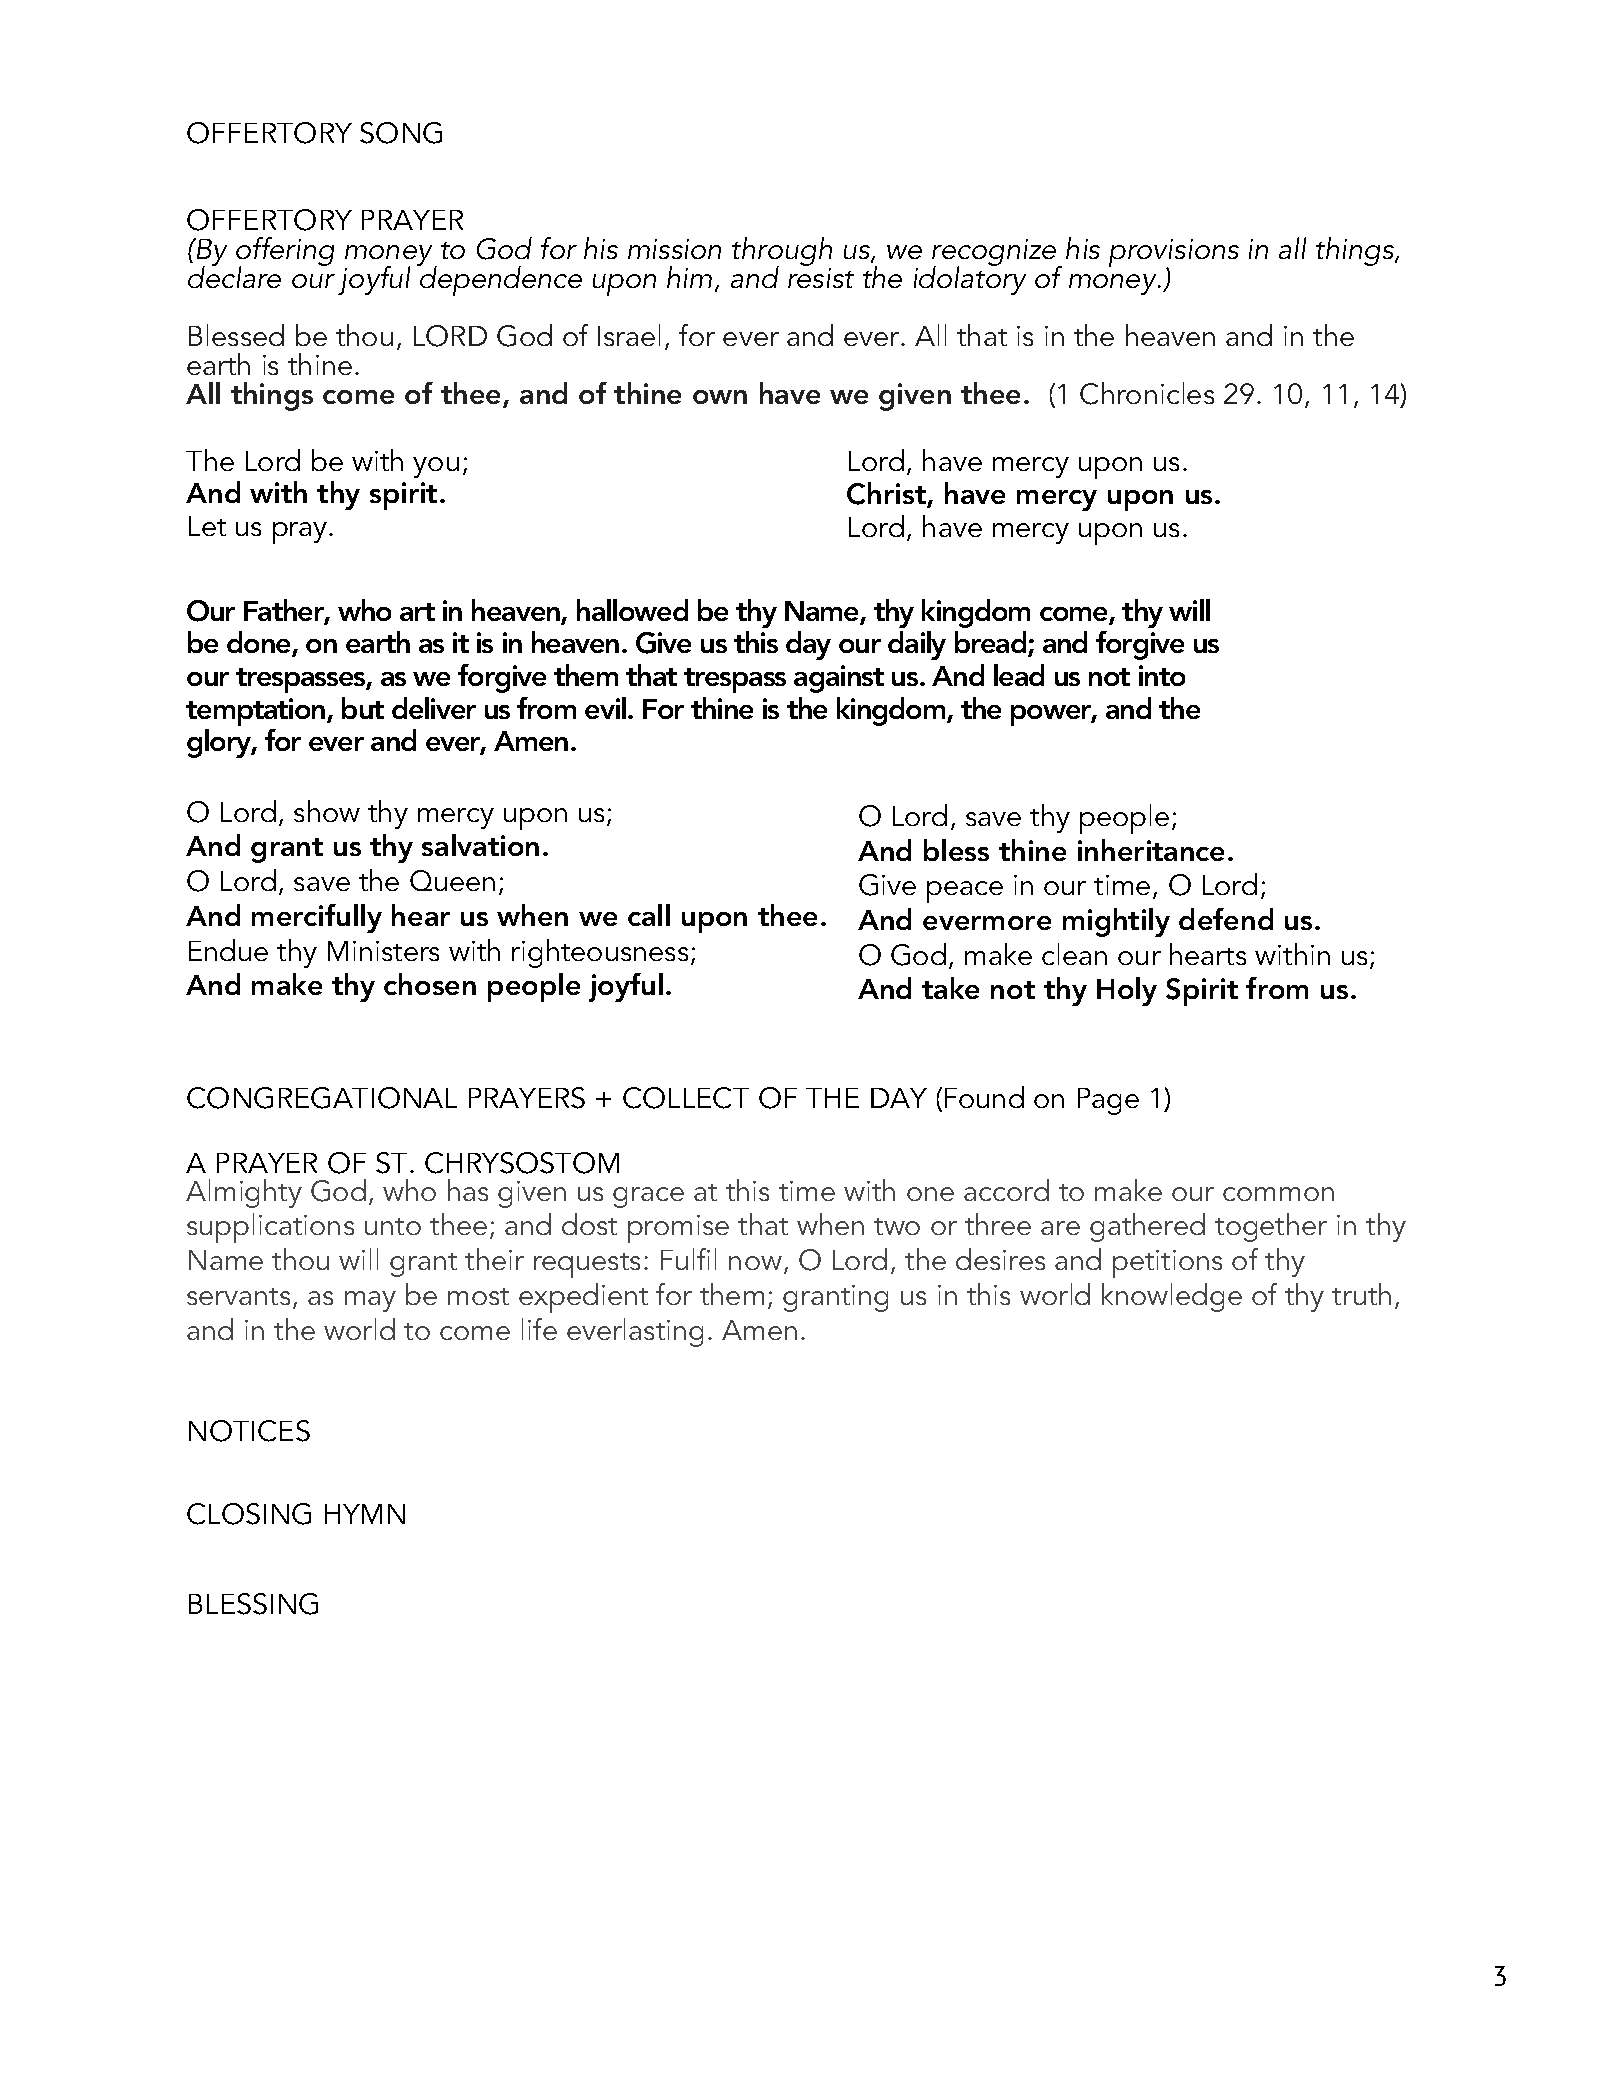 This screenshot has height=2084, width=1611. Describe the element at coordinates (401, 133) in the screenshot. I see `SONG` at that location.
